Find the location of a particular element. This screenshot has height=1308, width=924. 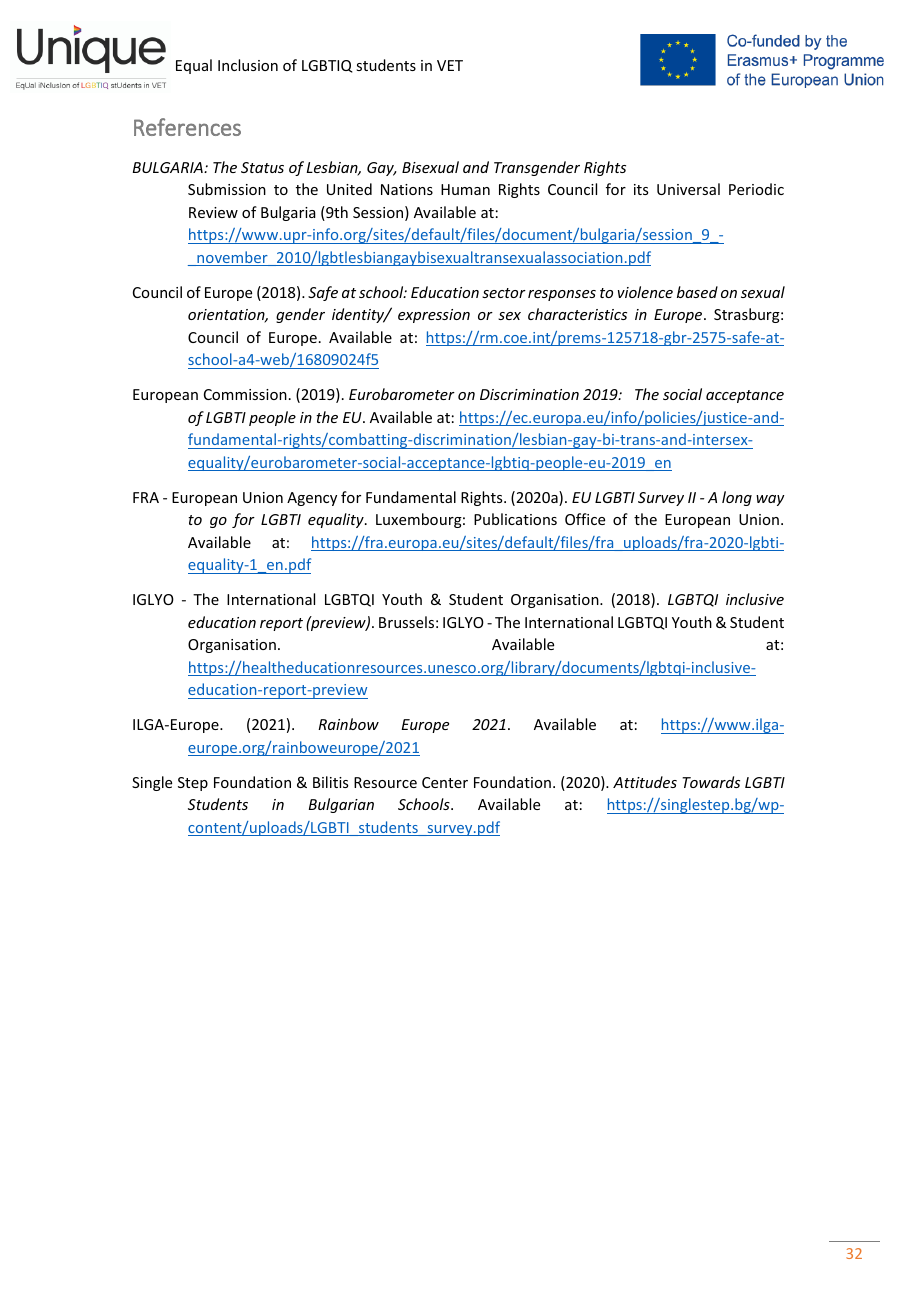

VET is located at coordinates (450, 65).
